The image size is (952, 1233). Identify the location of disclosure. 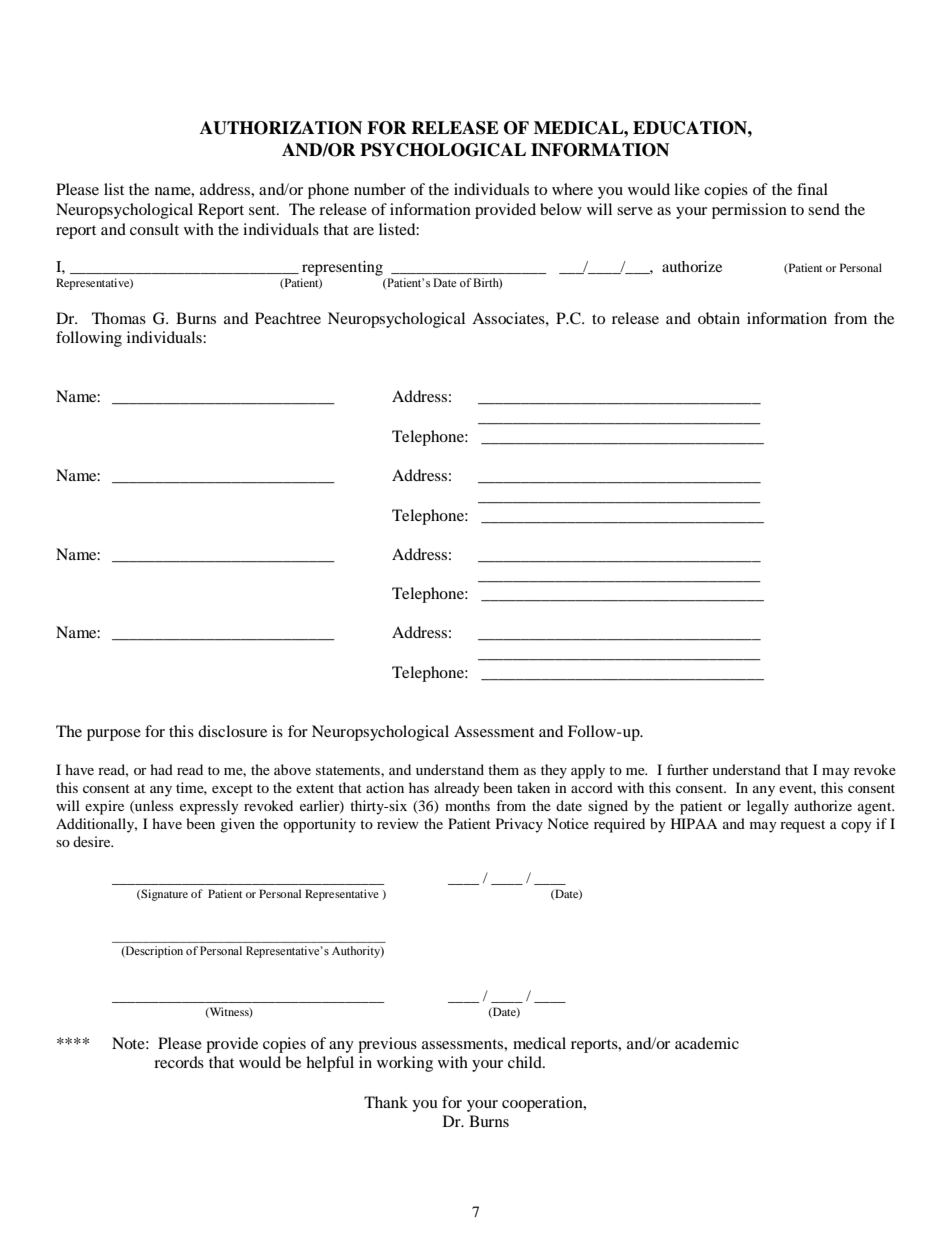
(232, 731).
